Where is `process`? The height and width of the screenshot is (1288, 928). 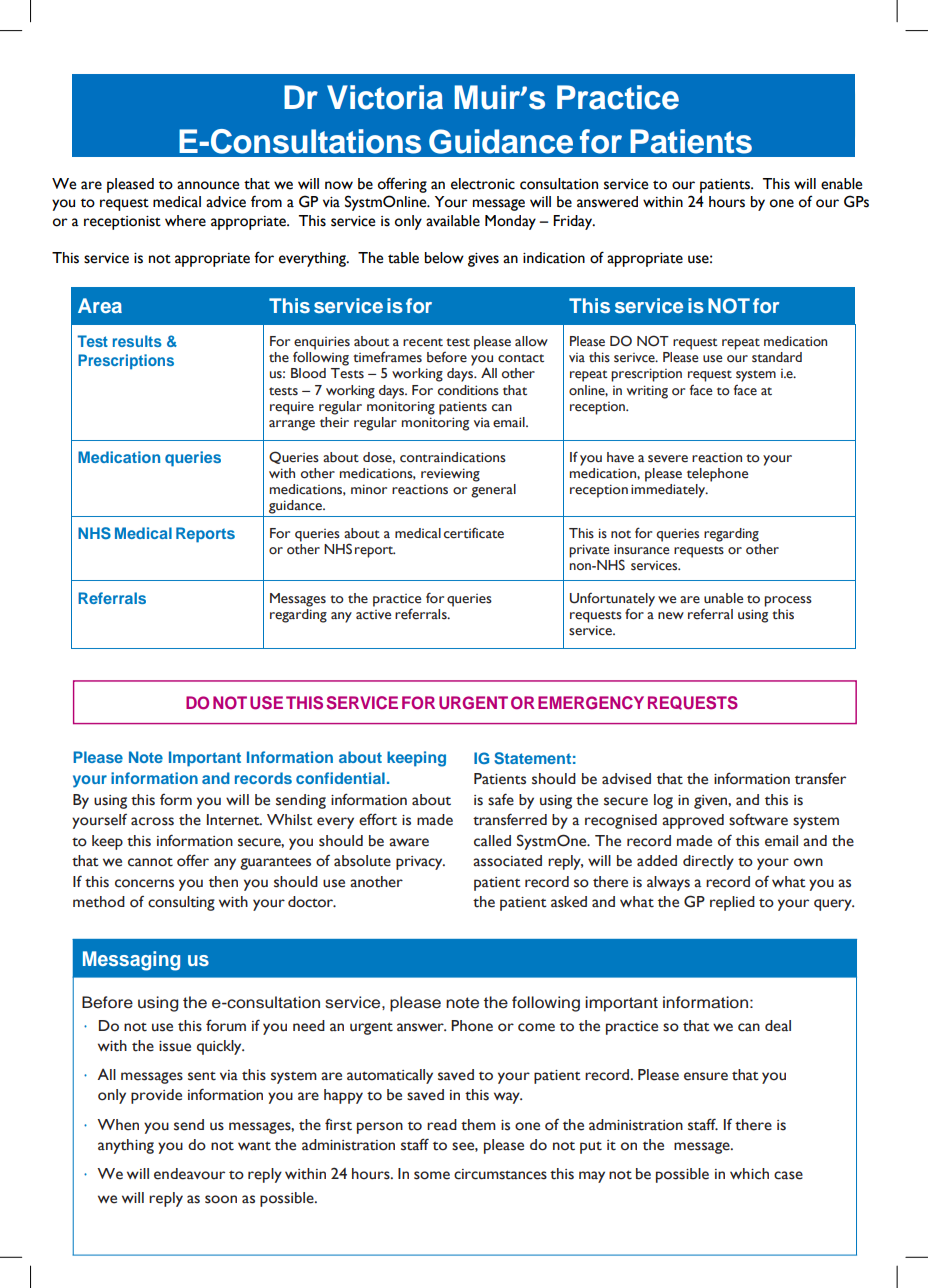
process is located at coordinates (788, 601).
